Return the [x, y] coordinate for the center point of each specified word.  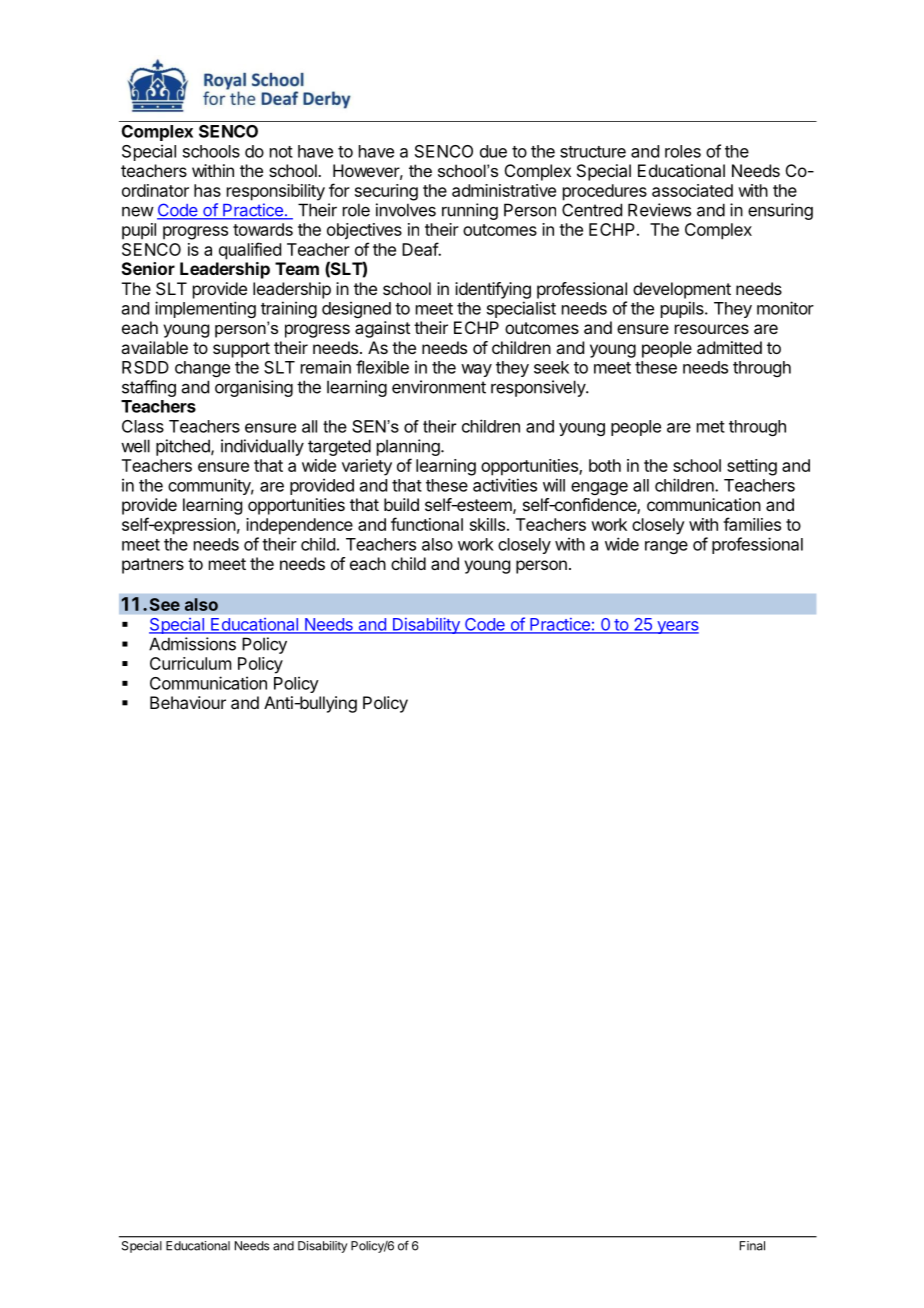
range [666, 547]
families [752, 524]
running [470, 211]
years [677, 627]
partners [153, 566]
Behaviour [188, 702]
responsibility [276, 192]
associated [692, 190]
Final [752, 1246]
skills [487, 524]
